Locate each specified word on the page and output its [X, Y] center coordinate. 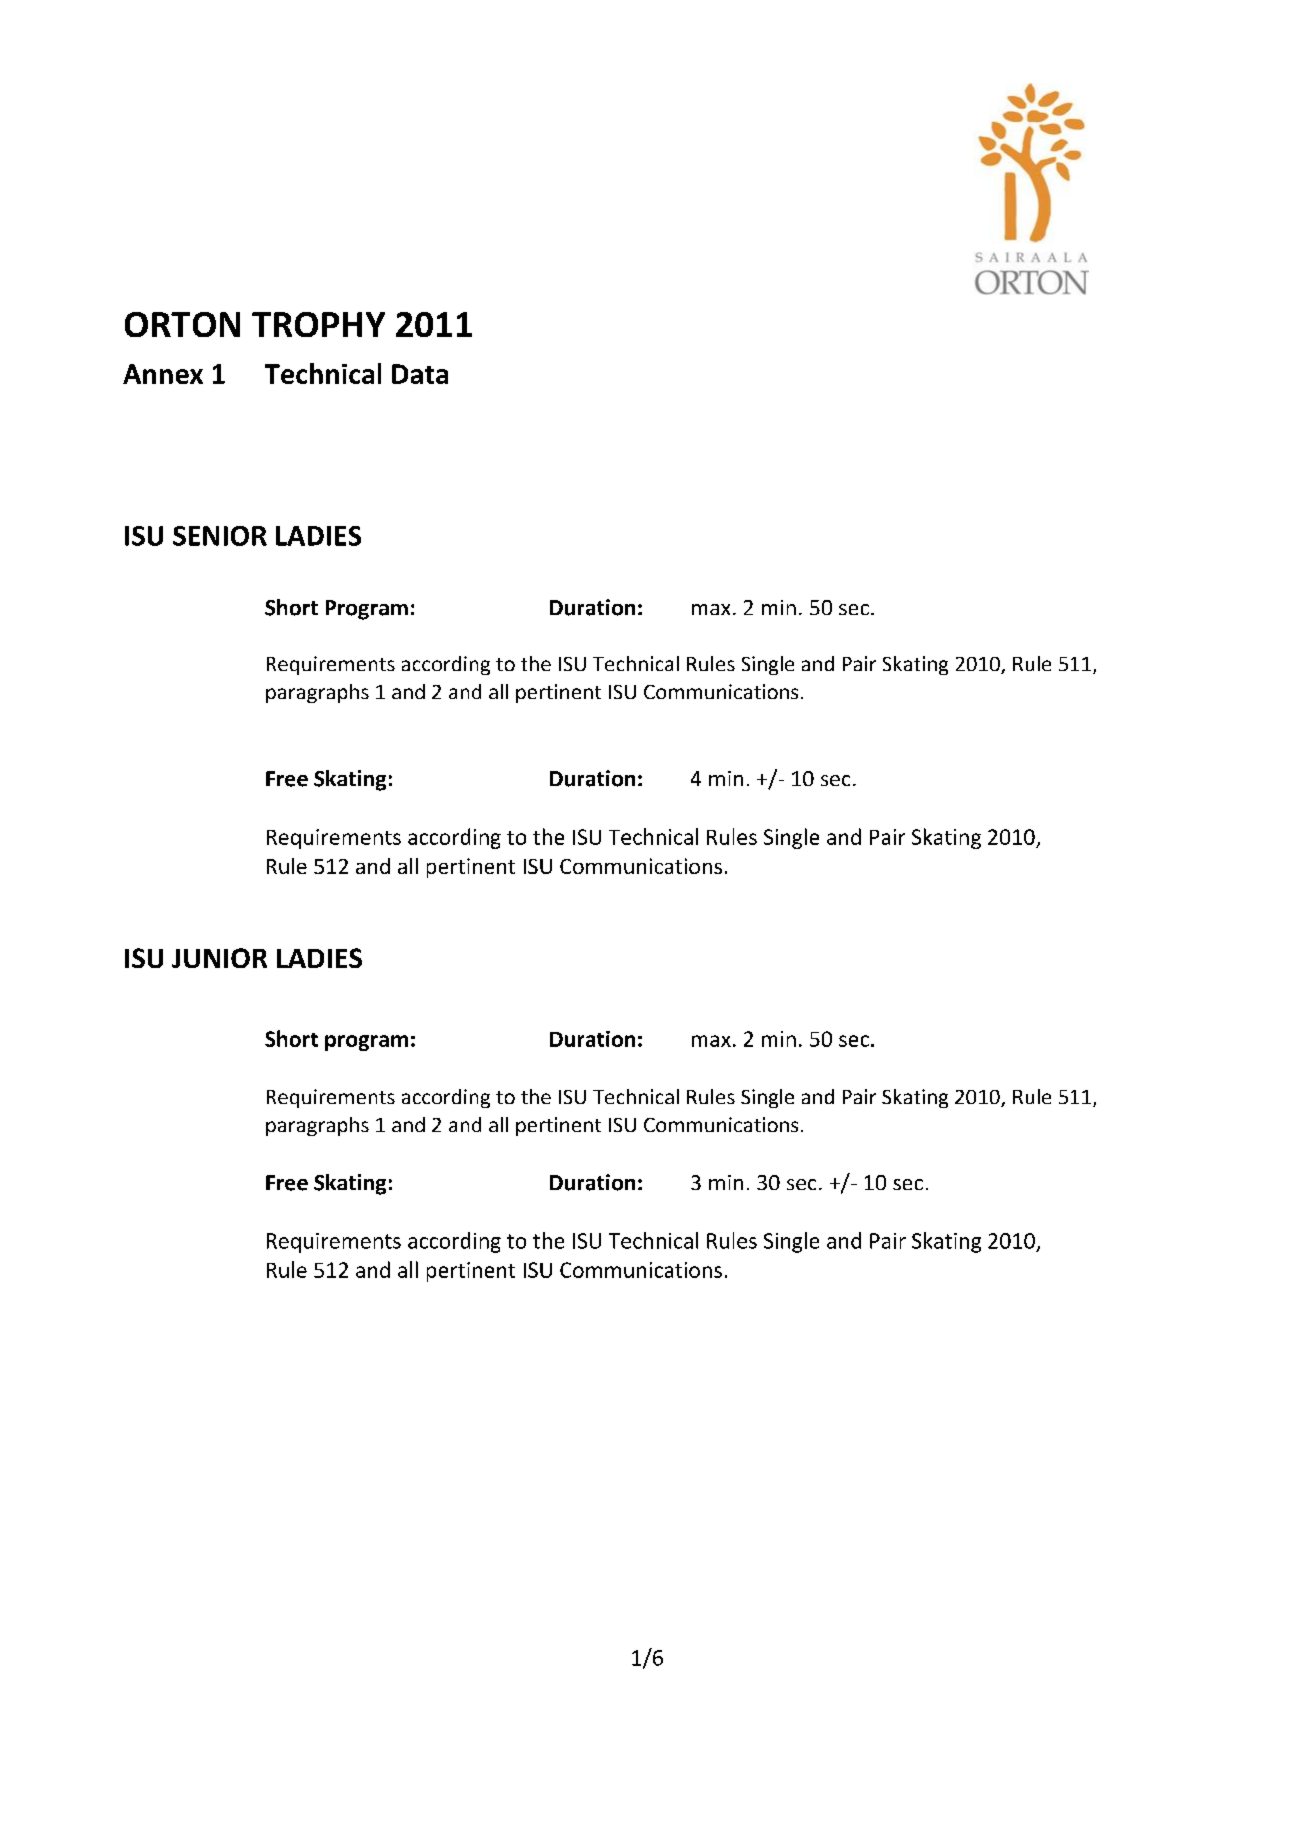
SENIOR [220, 536]
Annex [163, 374]
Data [420, 374]
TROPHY [318, 324]
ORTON [182, 324]
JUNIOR [219, 958]
